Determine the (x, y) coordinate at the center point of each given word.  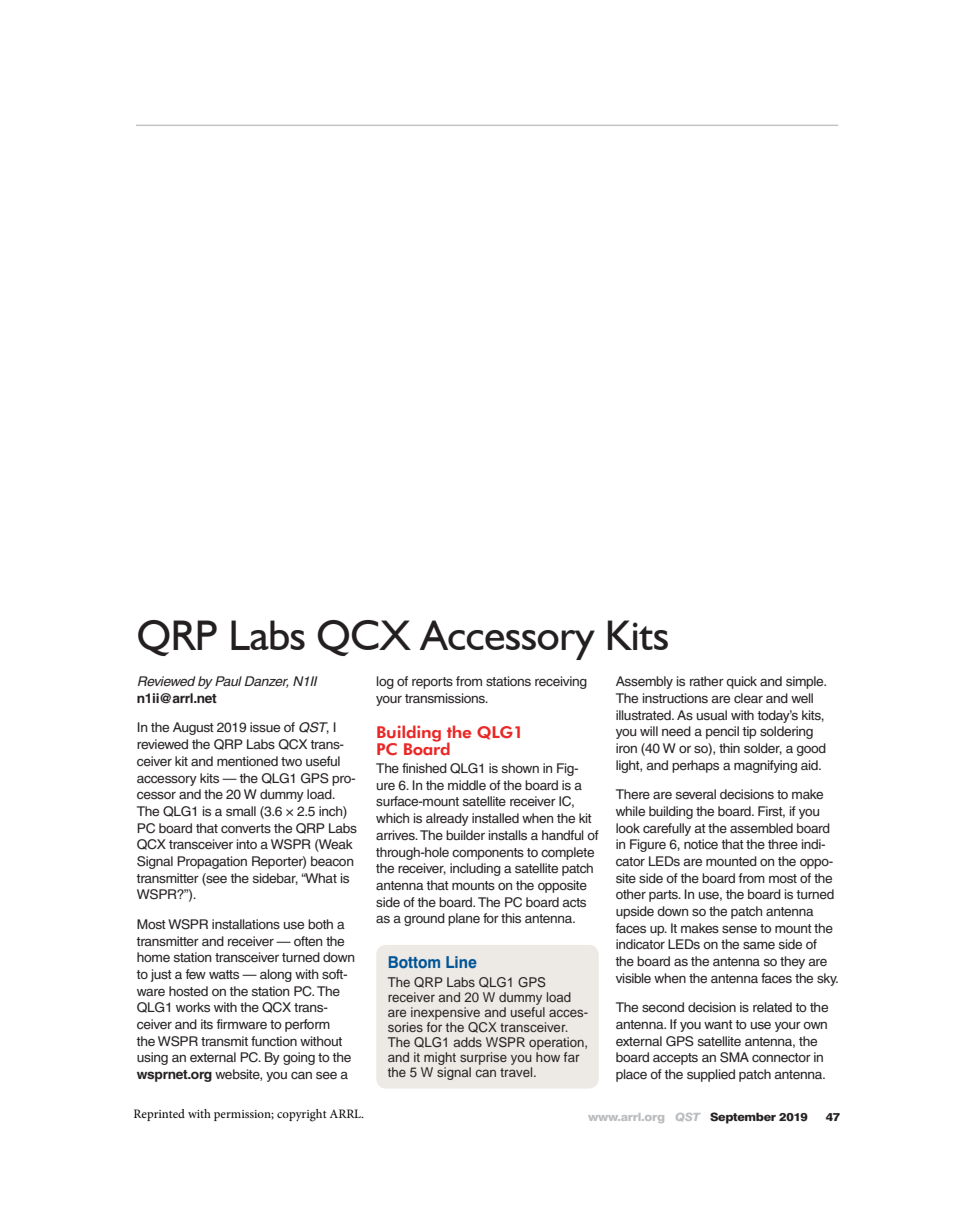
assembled (761, 828)
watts (224, 974)
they (792, 962)
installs (508, 835)
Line (461, 962)
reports (432, 683)
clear (748, 698)
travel (517, 1072)
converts (246, 828)
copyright (302, 1115)
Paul (228, 681)
